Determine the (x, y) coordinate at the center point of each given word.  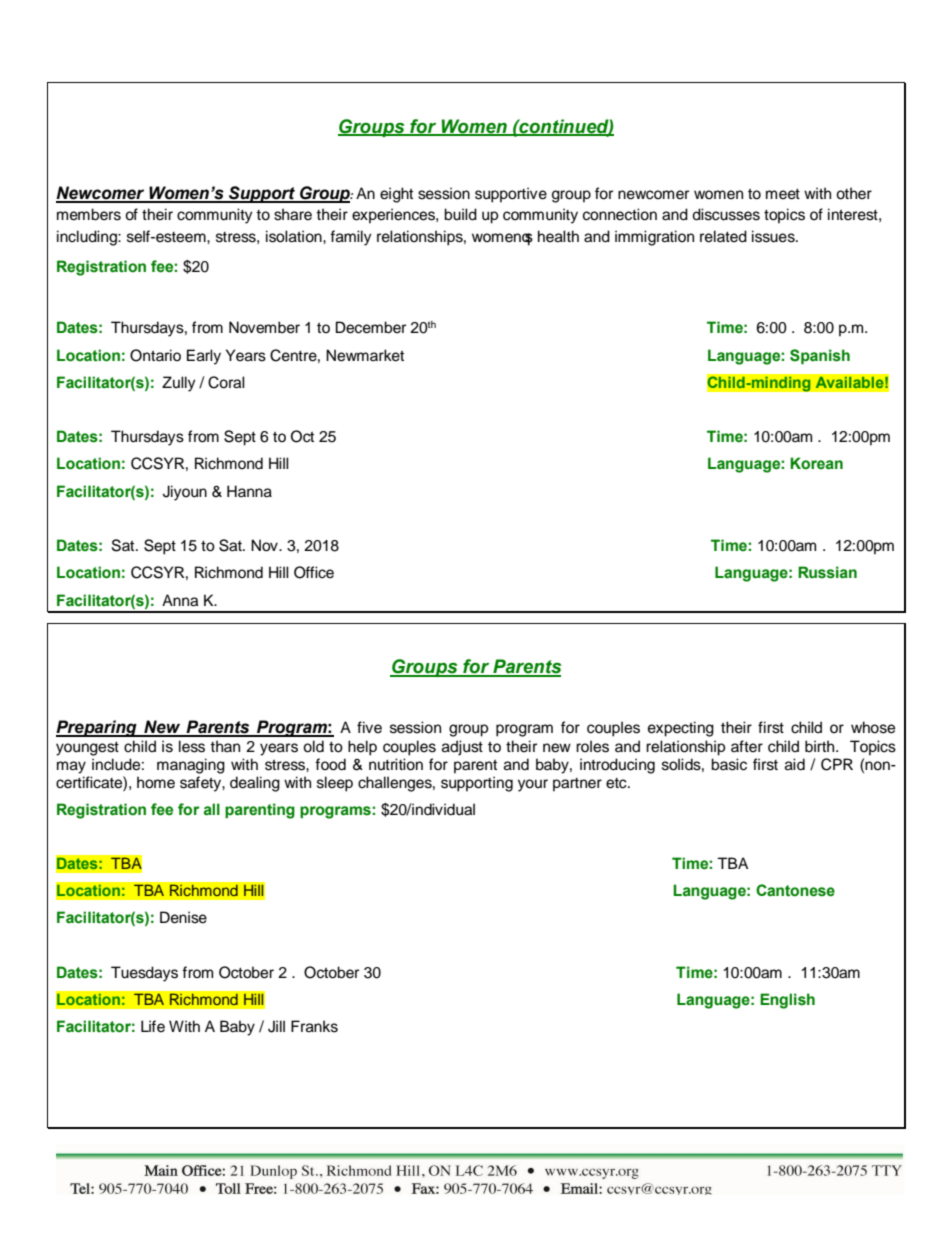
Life (153, 1026)
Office (314, 572)
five (369, 727)
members (89, 214)
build (460, 214)
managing (191, 766)
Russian (827, 572)
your (533, 785)
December (371, 327)
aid (795, 764)
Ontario (155, 355)
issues (774, 236)
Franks (314, 1026)
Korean (816, 463)
